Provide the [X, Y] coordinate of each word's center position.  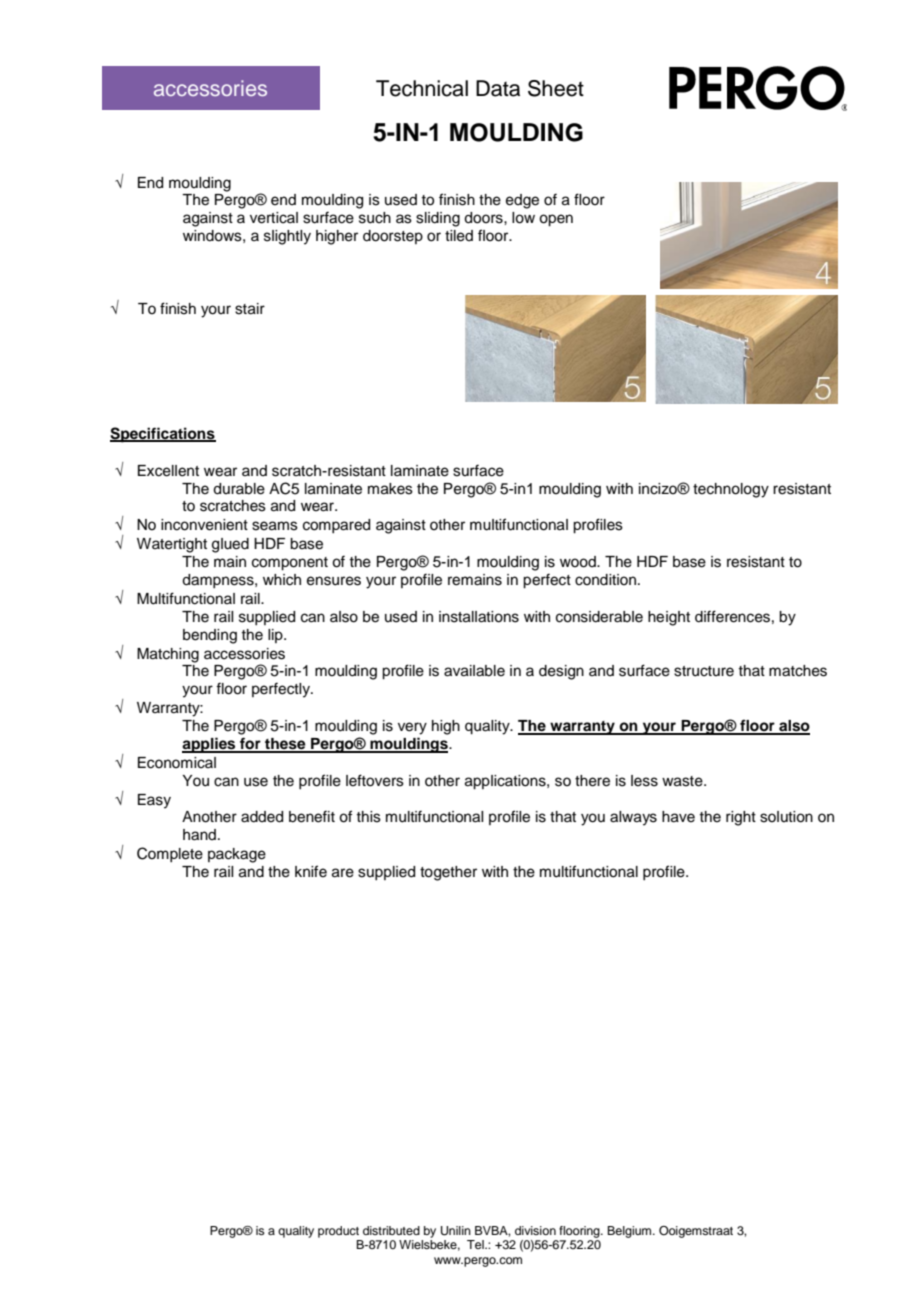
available [474, 671]
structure [704, 671]
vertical [274, 218]
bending [210, 636]
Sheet [556, 88]
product [338, 1232]
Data [498, 88]
